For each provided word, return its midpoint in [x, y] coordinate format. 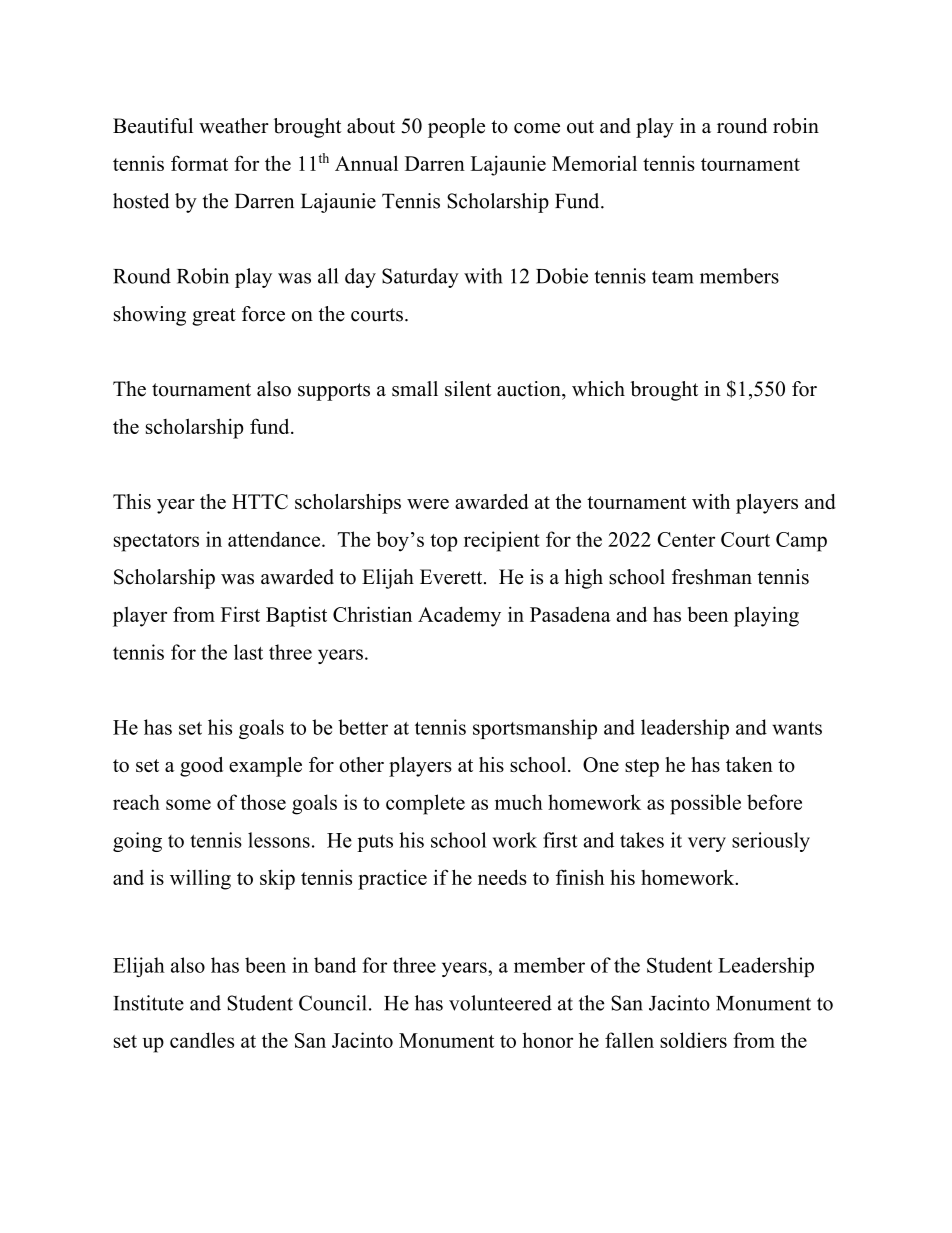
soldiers [693, 1040]
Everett [452, 577]
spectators [156, 543]
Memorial [594, 163]
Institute [148, 1003]
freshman [712, 577]
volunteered [500, 1003]
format [199, 163]
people [456, 128]
